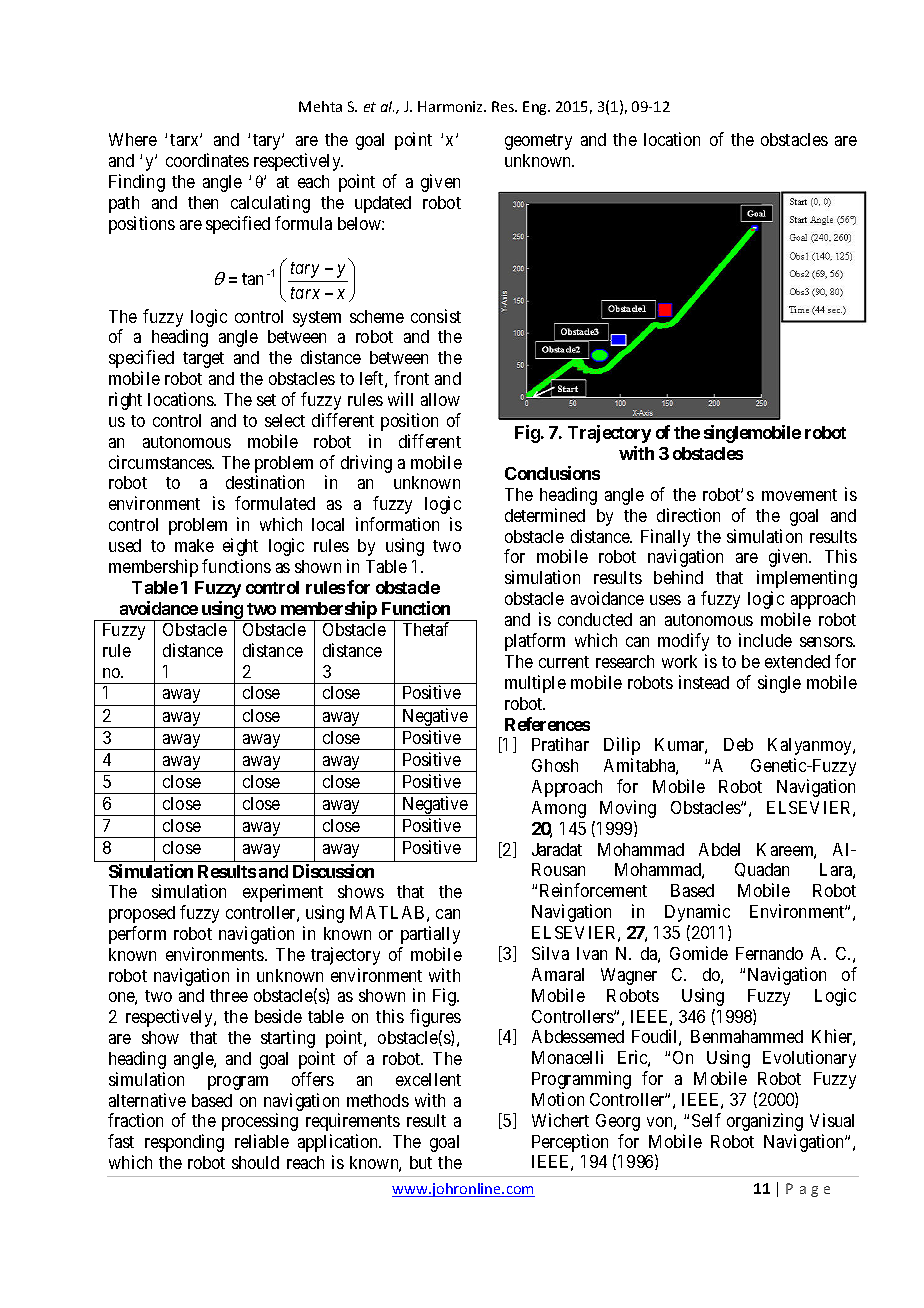 Image resolution: width=924 pixels, height=1308 pixels. What do you see at coordinates (184, 1143) in the document?
I see `responding` at bounding box center [184, 1143].
